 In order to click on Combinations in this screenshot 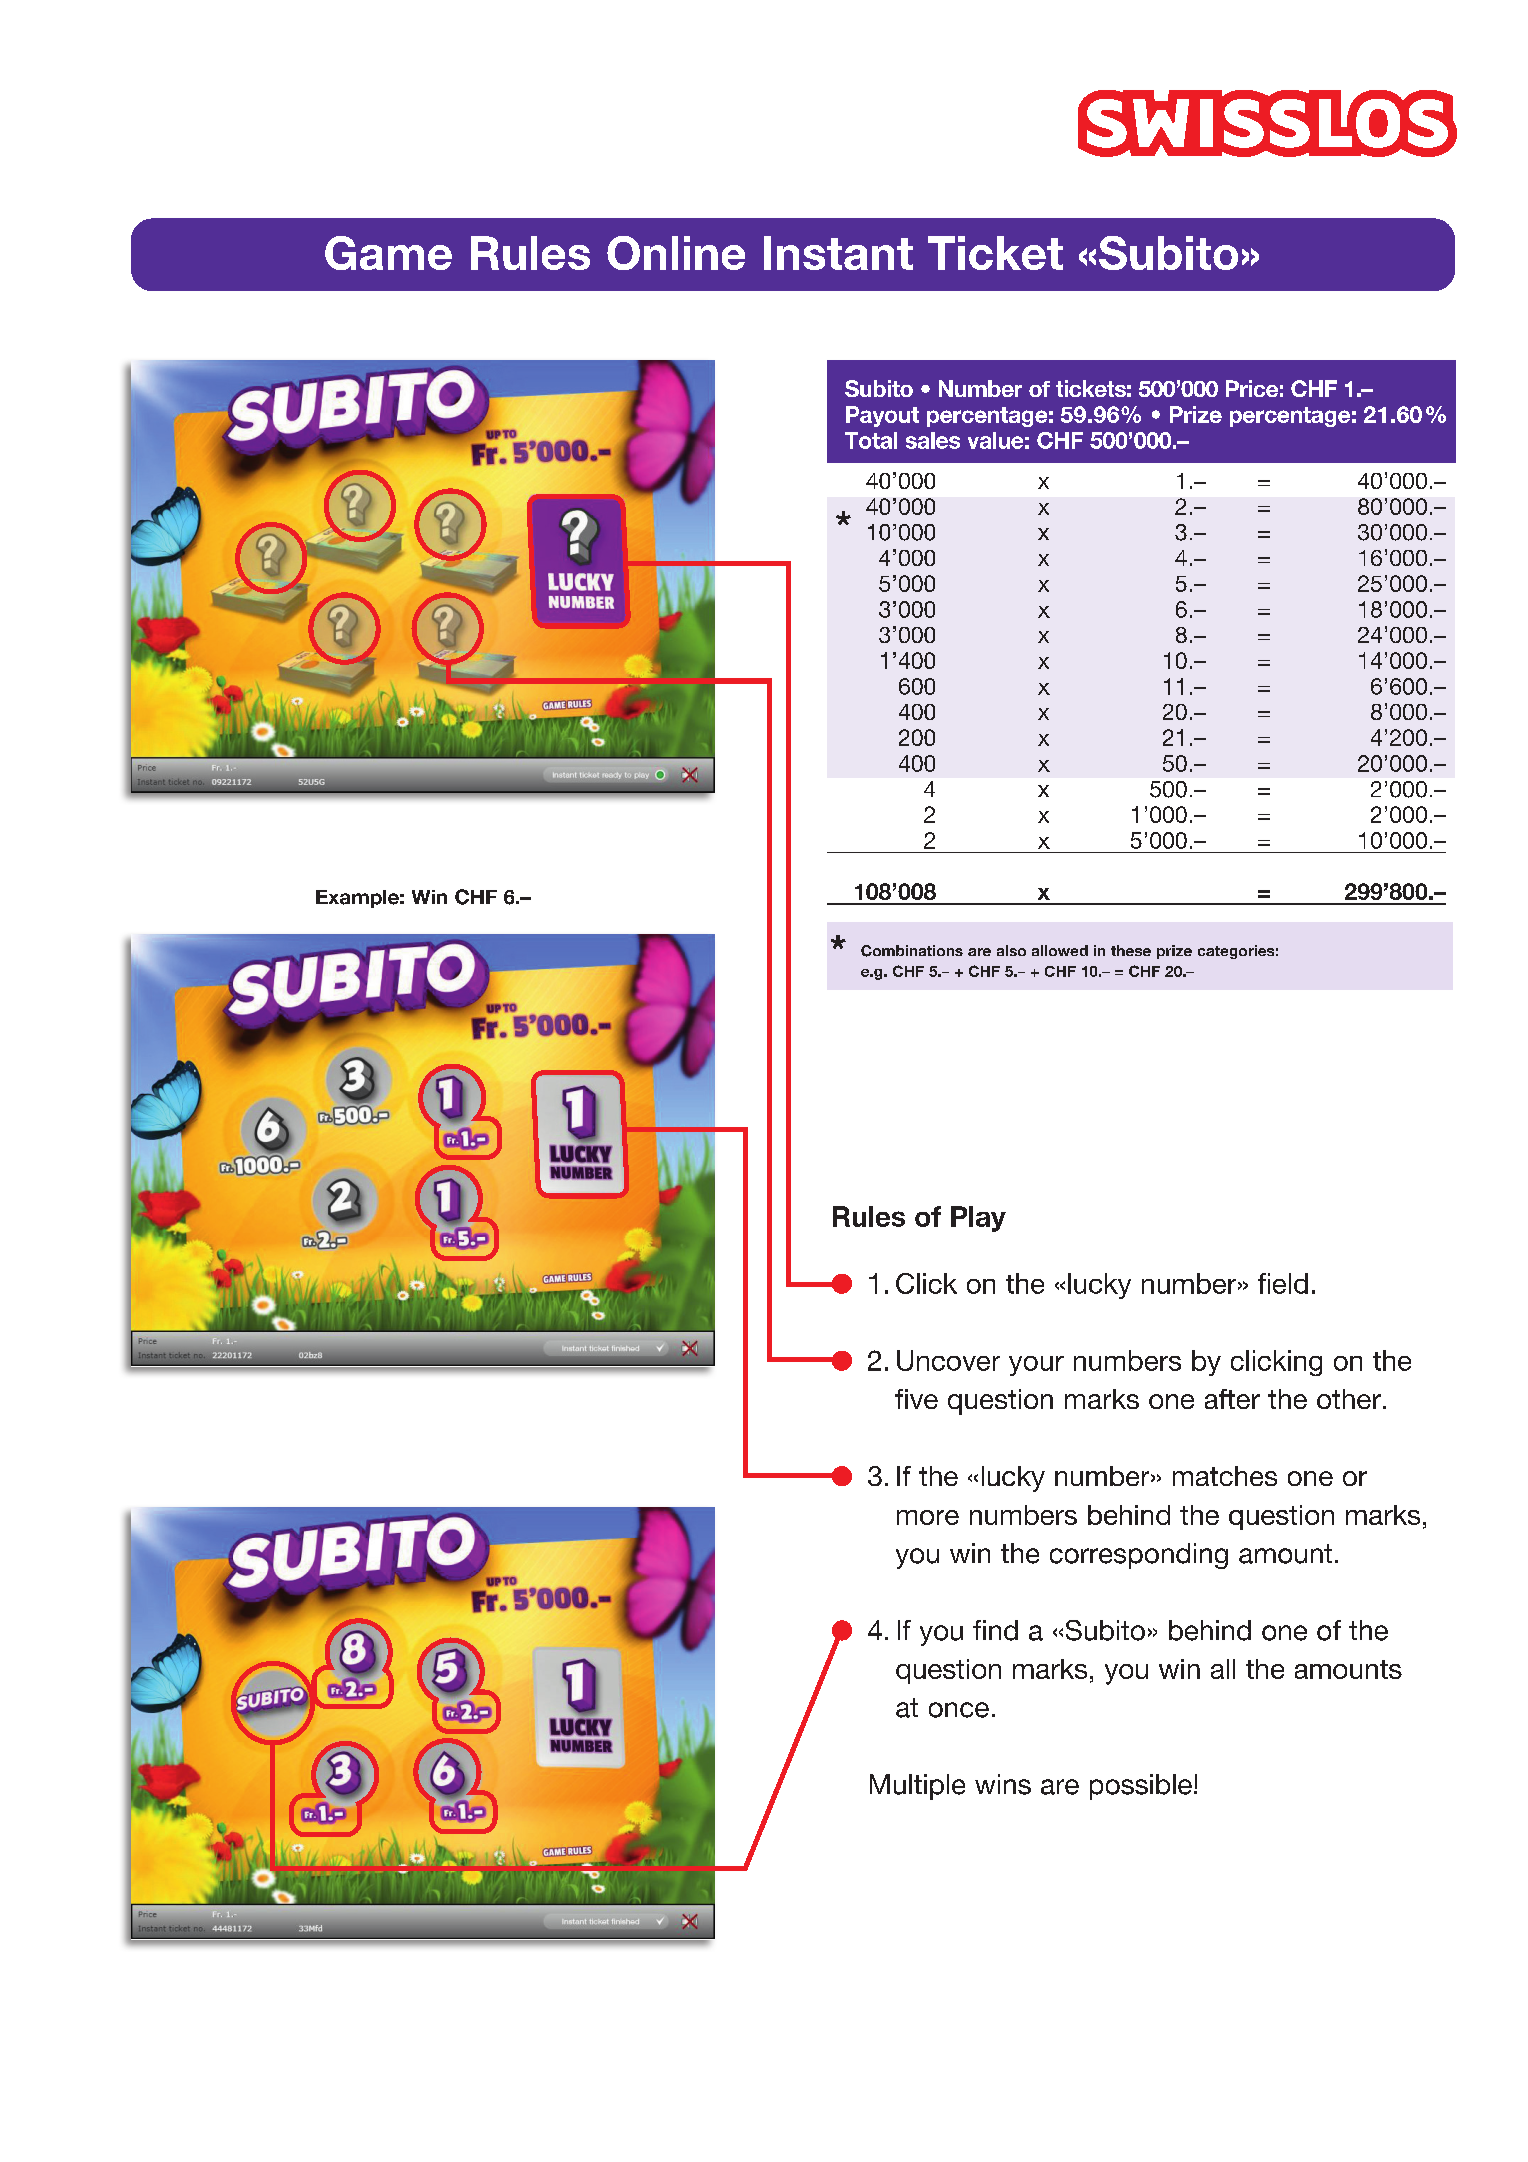, I will do `click(912, 951)`.
